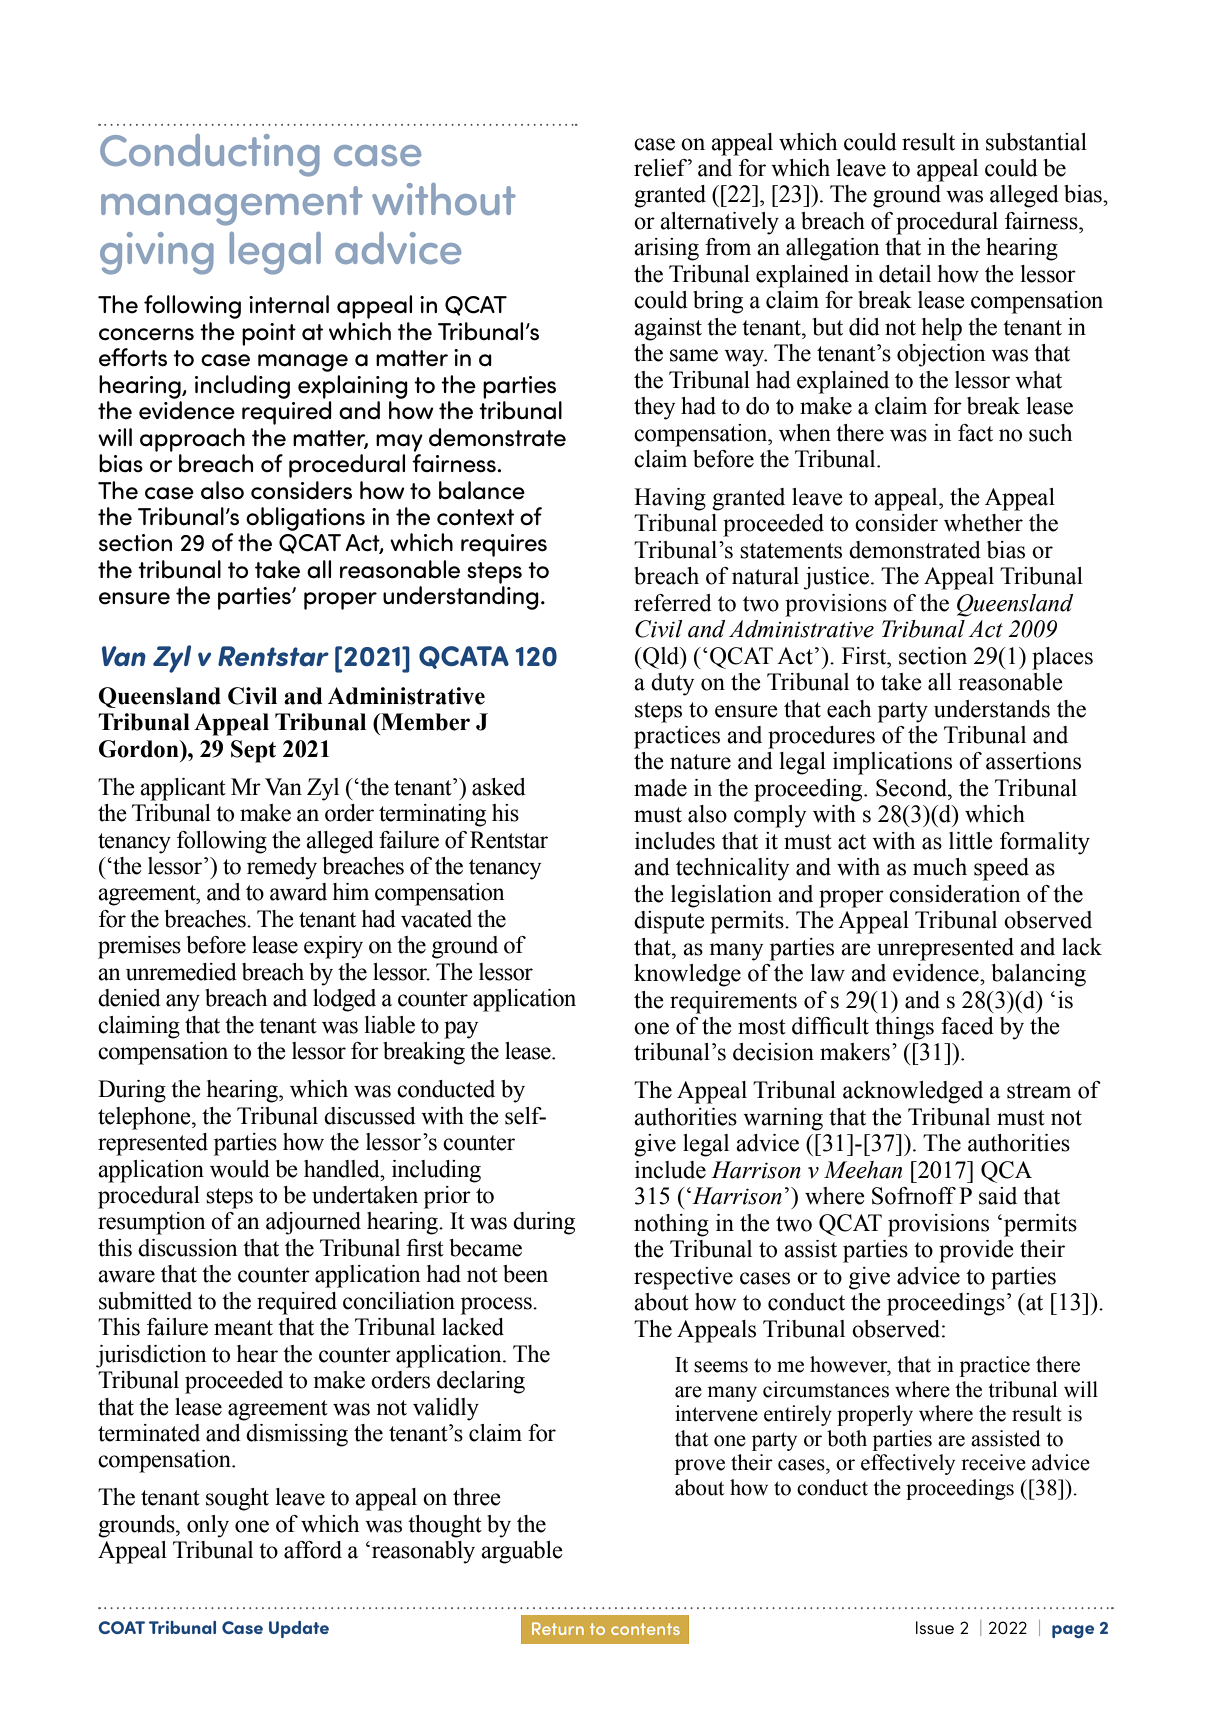  I want to click on provide, so click(976, 1251).
